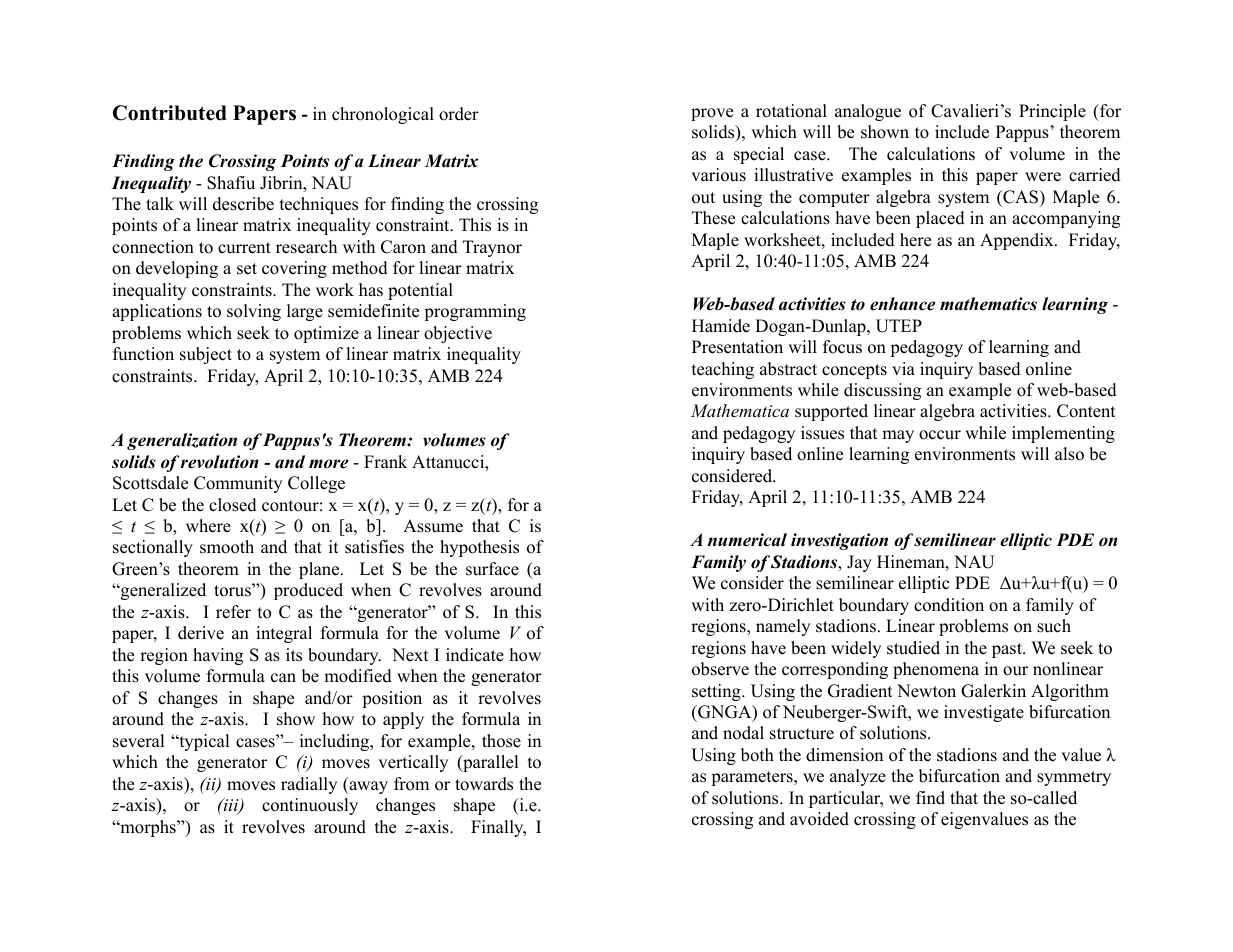 The width and height of the page is (1233, 952). Describe the element at coordinates (233, 590) in the page. I see `torus` at that location.
